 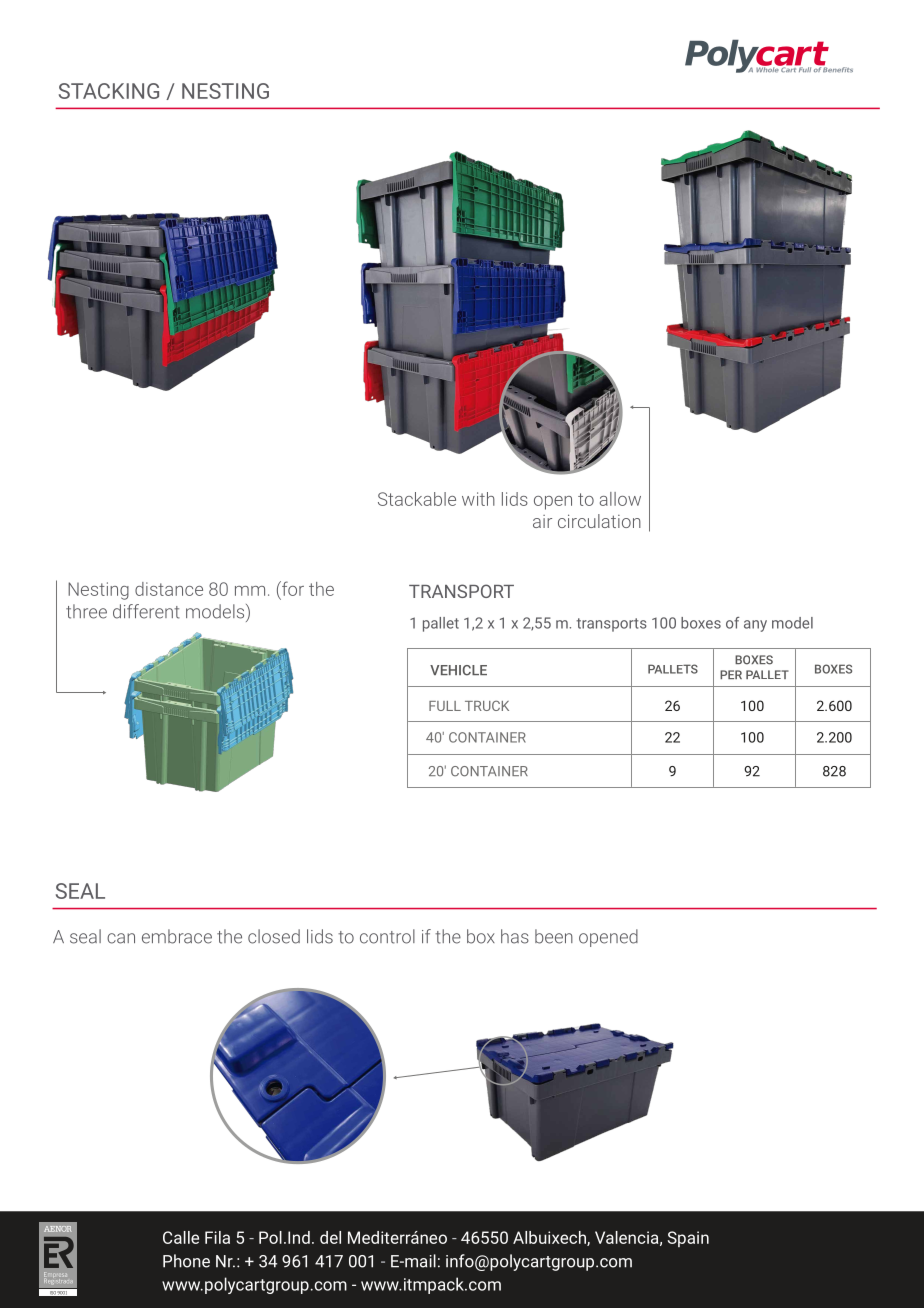 What do you see at coordinates (478, 499) in the screenshot?
I see `with` at bounding box center [478, 499].
